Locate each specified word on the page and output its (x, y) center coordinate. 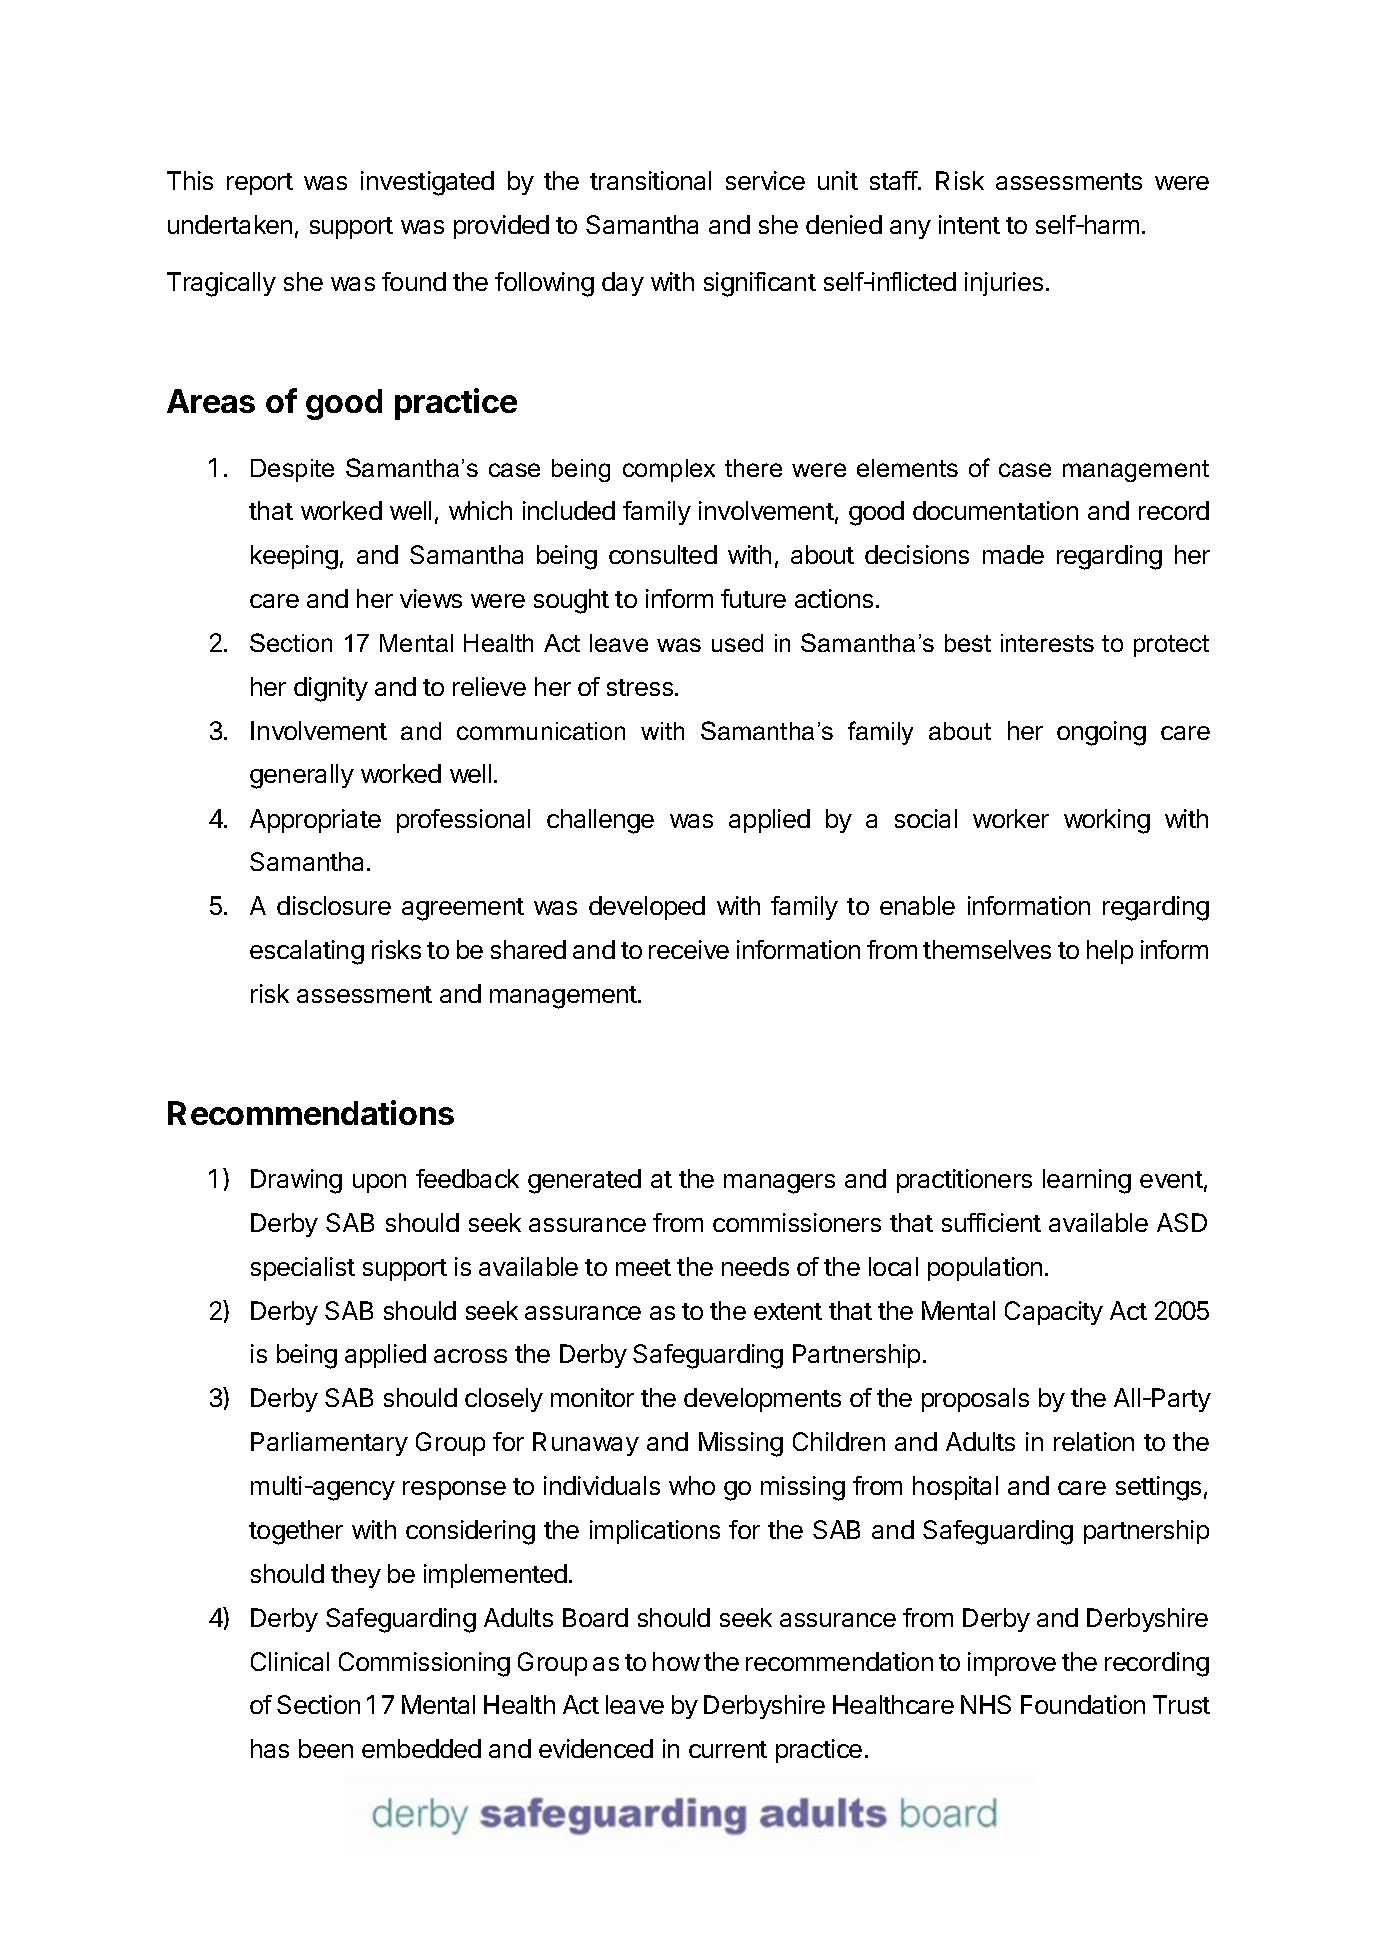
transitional (650, 180)
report (260, 184)
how (676, 1661)
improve (1012, 1664)
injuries (1004, 284)
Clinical (290, 1661)
